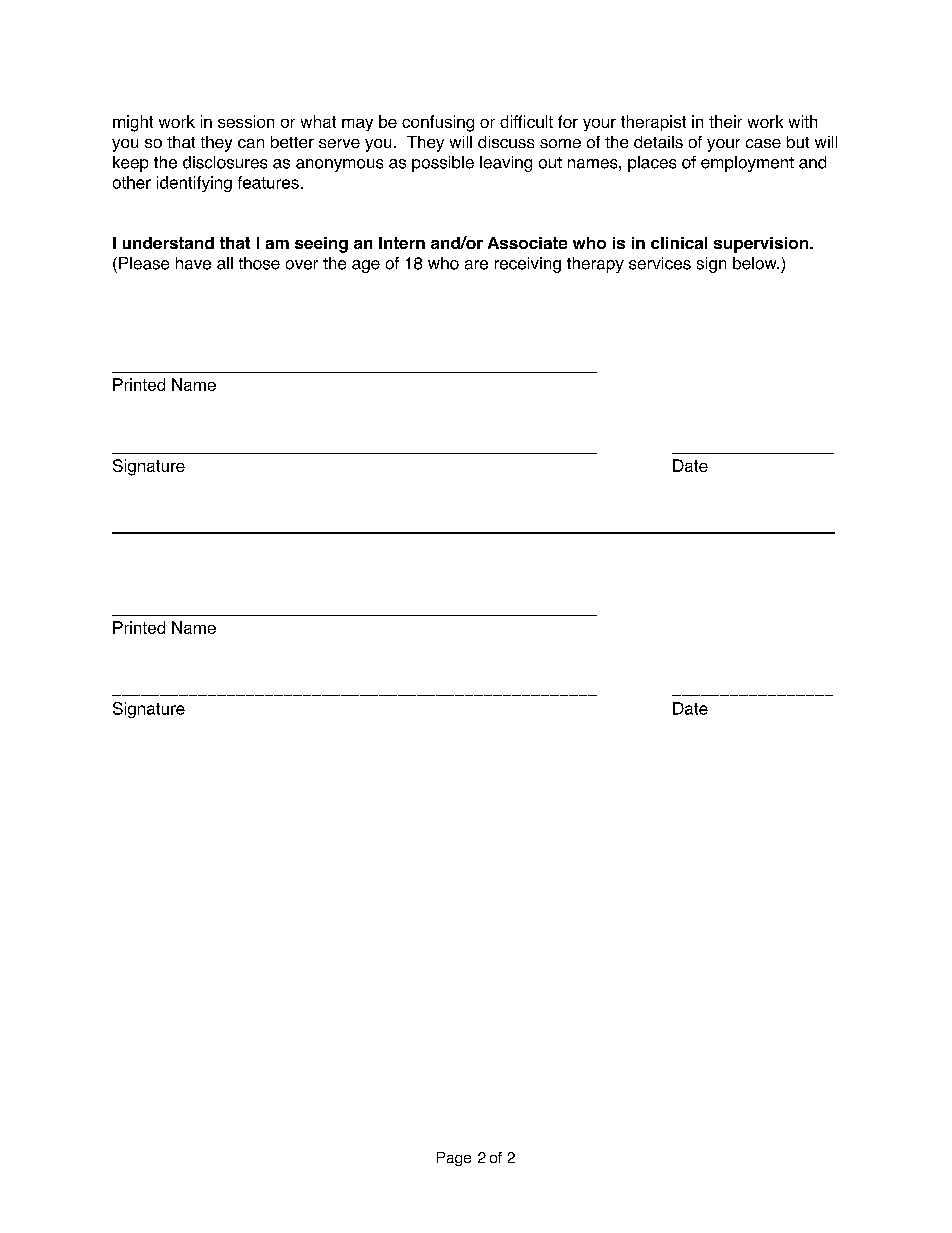  Describe the element at coordinates (225, 162) in the document. I see `disclosures` at that location.
